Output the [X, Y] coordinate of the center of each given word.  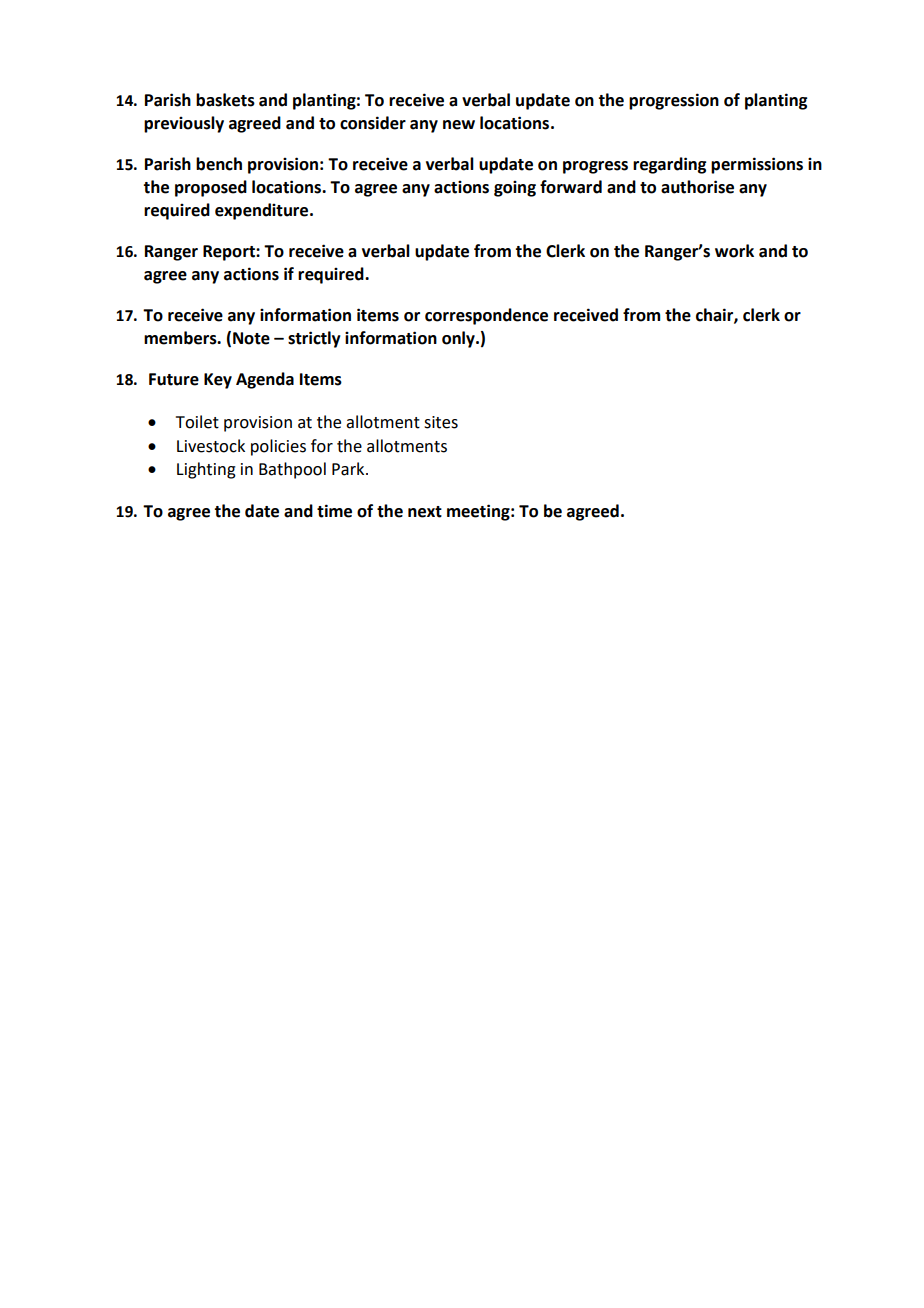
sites [441, 422]
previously [184, 124]
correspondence [486, 316]
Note [251, 338]
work [734, 251]
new [459, 125]
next [425, 512]
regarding [669, 165]
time [334, 511]
